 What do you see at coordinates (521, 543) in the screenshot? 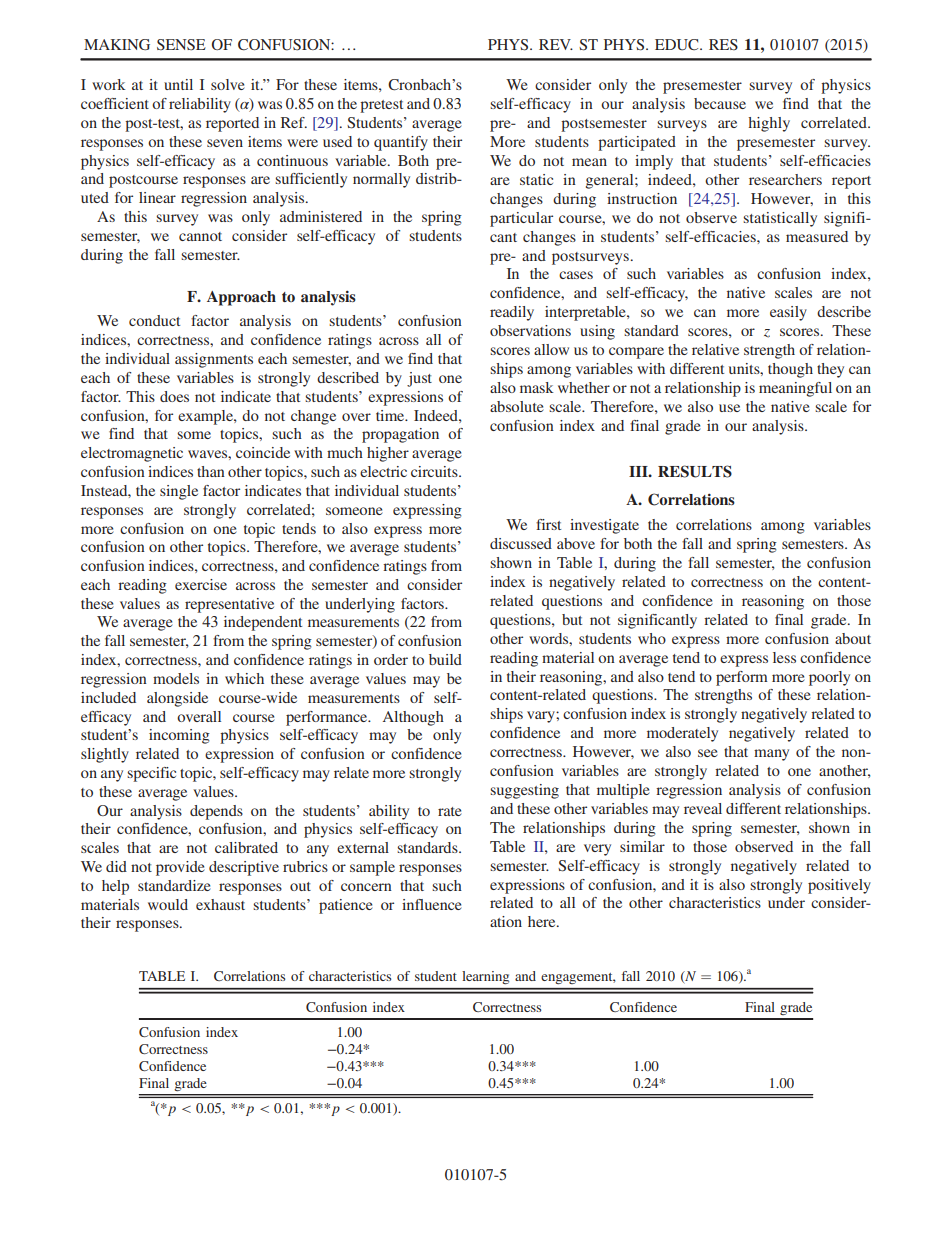
I see `discussed` at bounding box center [521, 543].
